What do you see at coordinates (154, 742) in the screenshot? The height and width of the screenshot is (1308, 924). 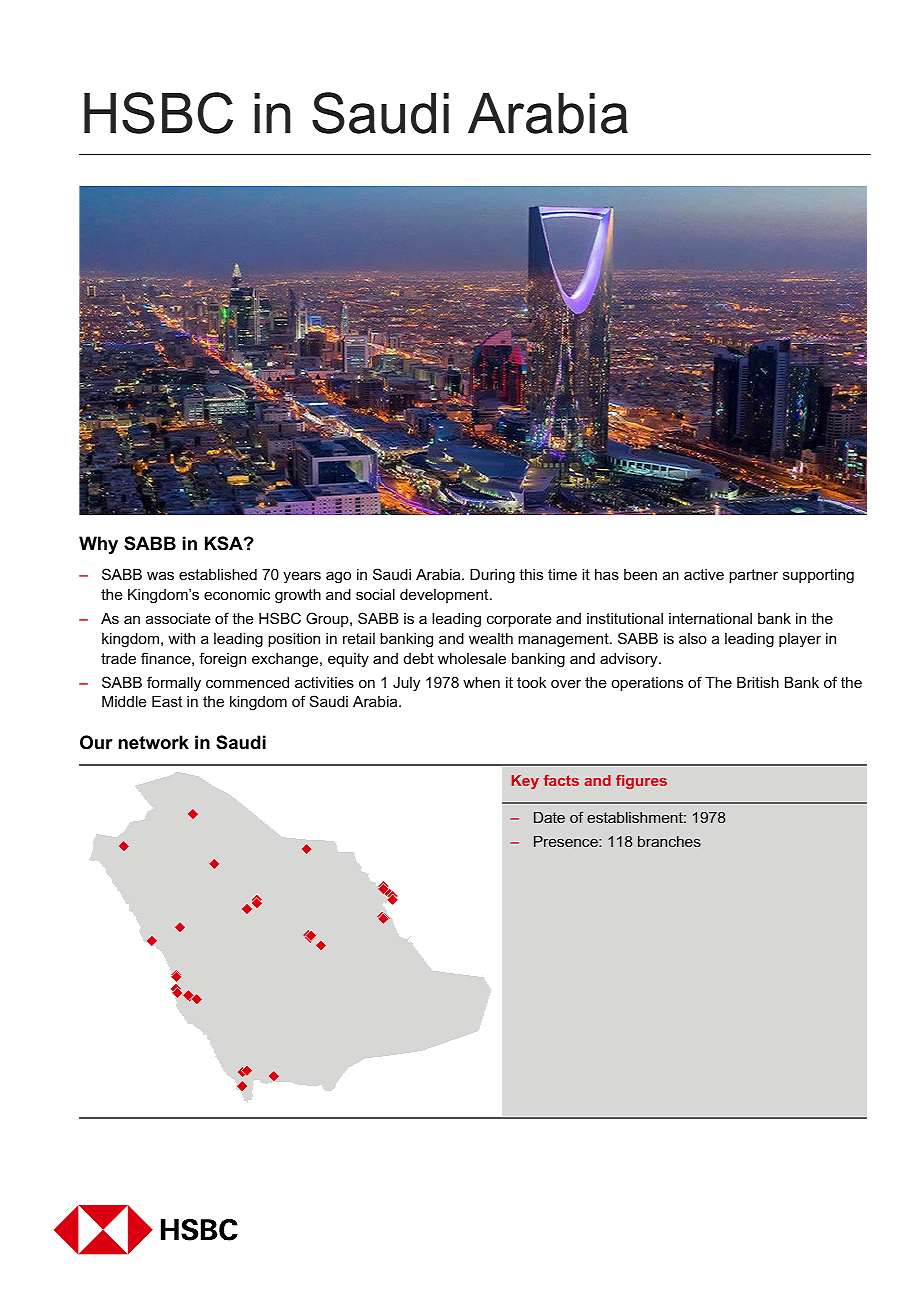 I see `network` at bounding box center [154, 742].
